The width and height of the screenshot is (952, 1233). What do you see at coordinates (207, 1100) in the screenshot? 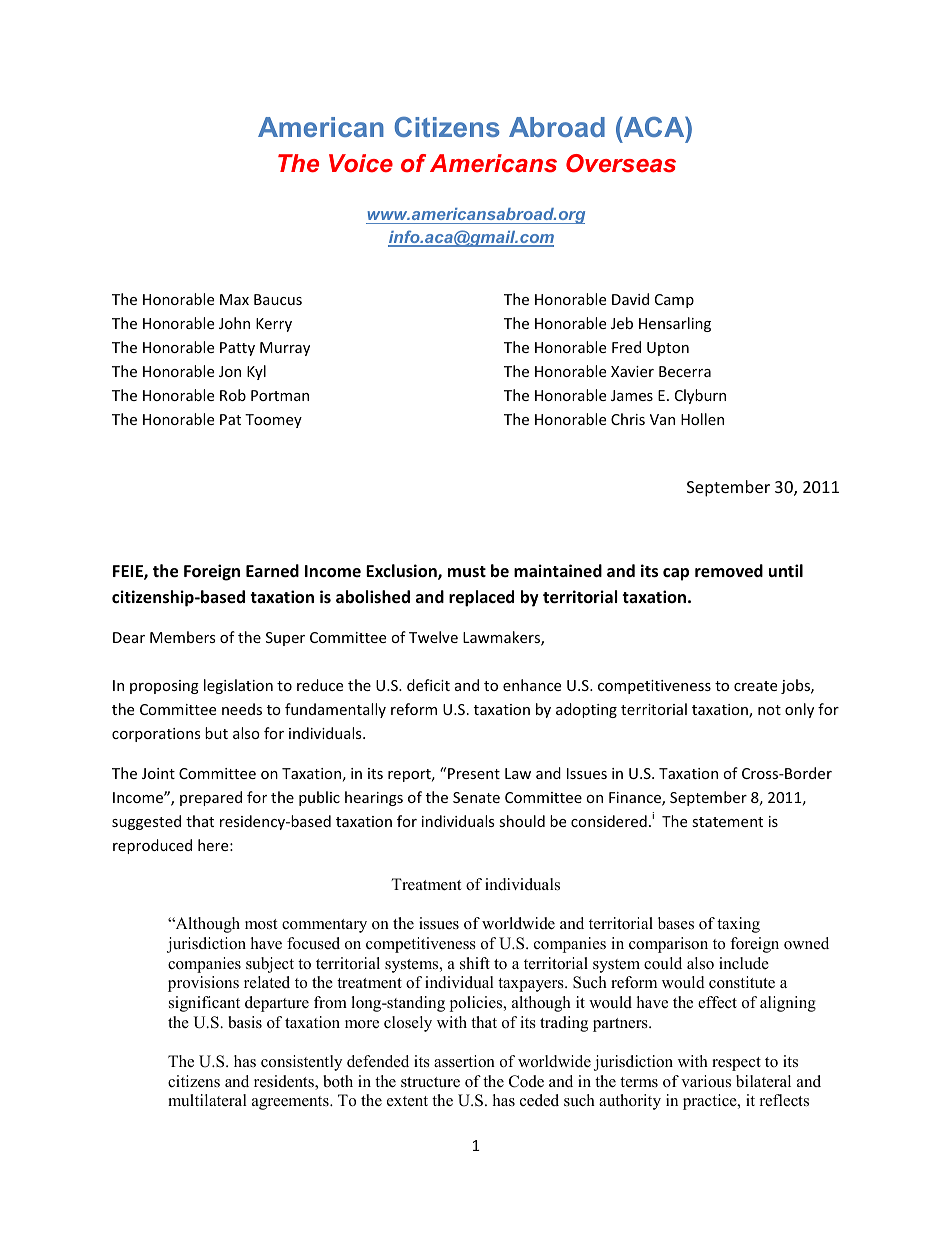
I see `multilateral` at bounding box center [207, 1100].
